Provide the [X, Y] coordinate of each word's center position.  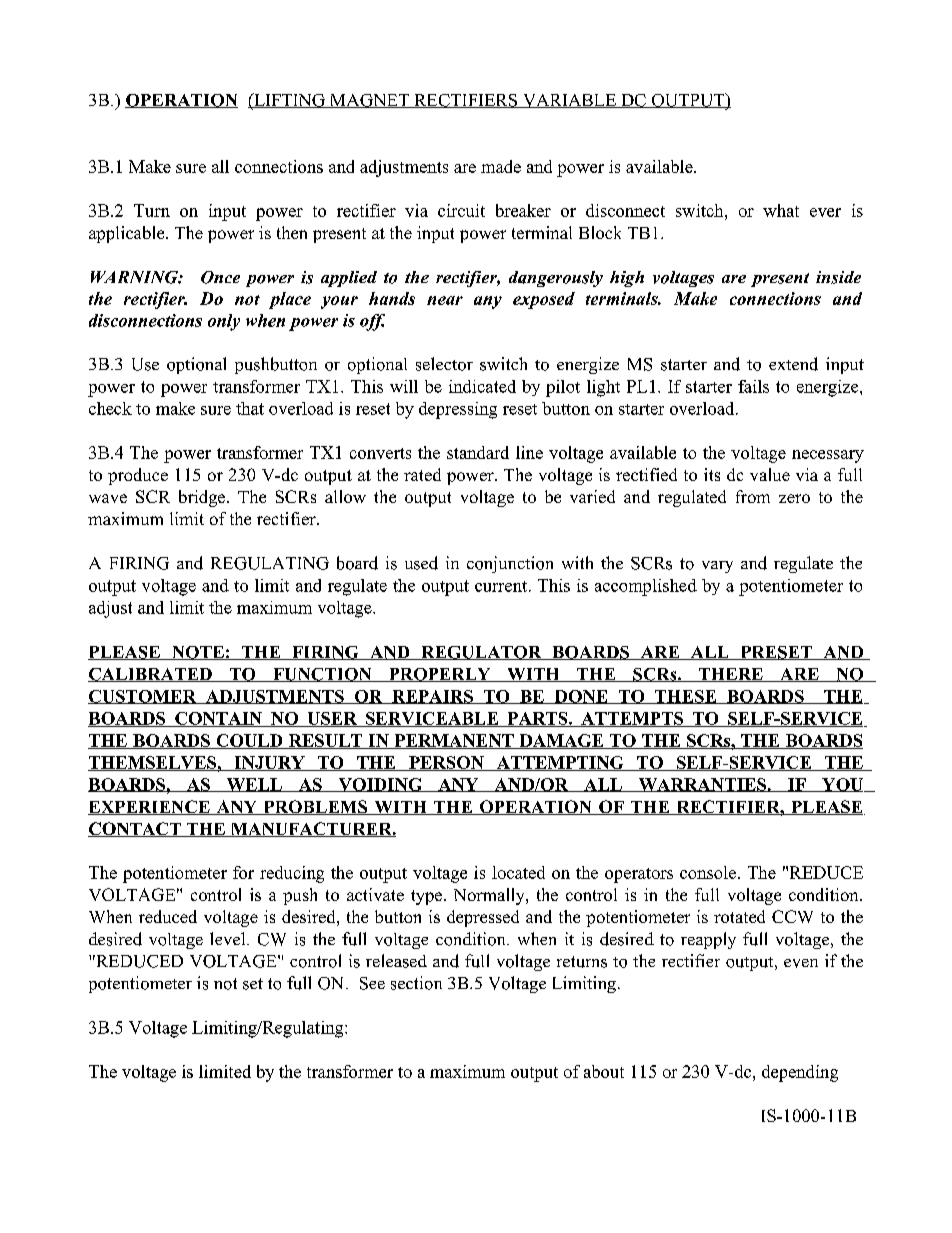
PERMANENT [454, 741]
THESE [686, 697]
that [250, 408]
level [229, 938]
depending [800, 1073]
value [770, 474]
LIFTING [289, 100]
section [416, 983]
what [781, 210]
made [501, 166]
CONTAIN [218, 719]
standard [478, 452]
